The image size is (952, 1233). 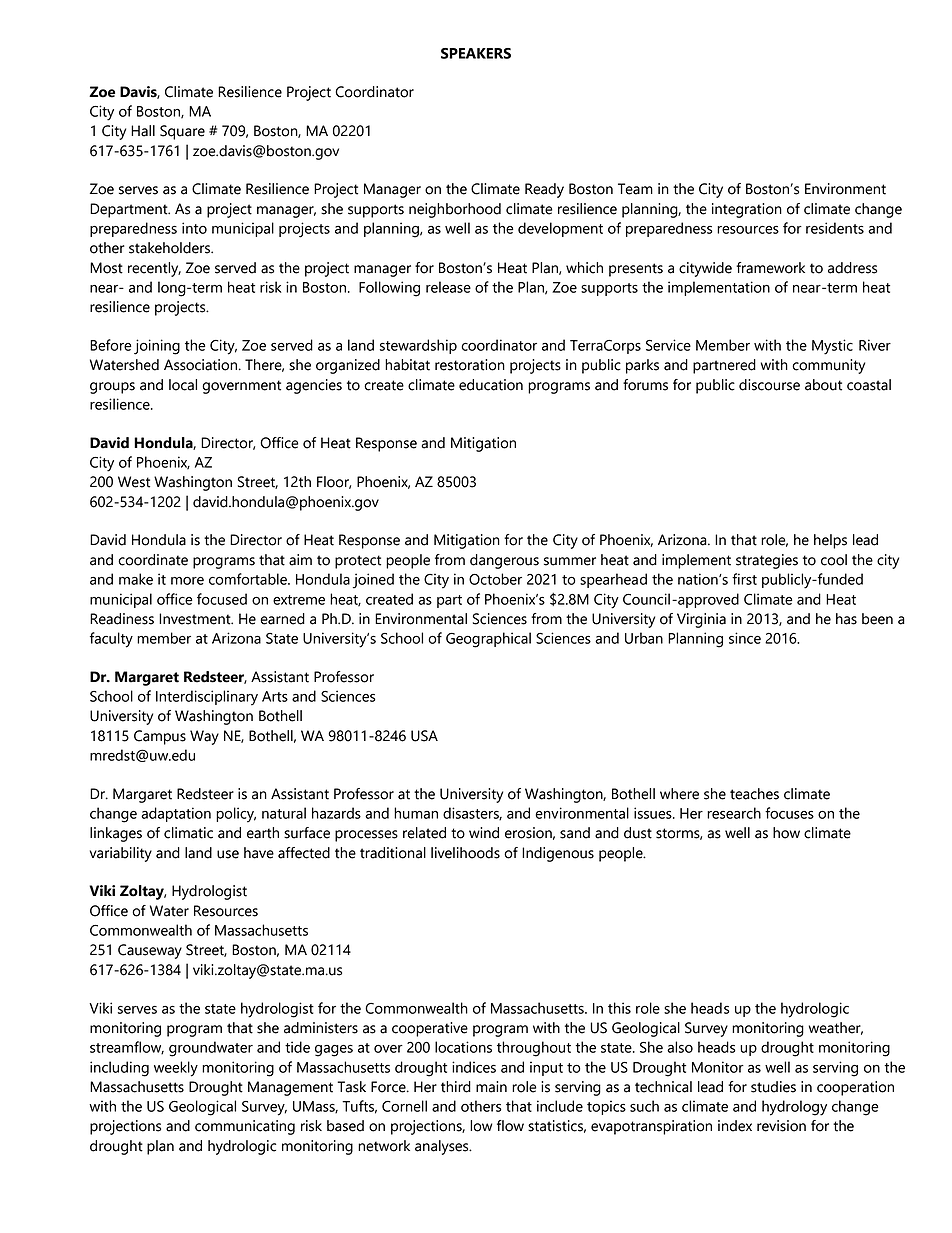 I want to click on USA, so click(x=424, y=736).
